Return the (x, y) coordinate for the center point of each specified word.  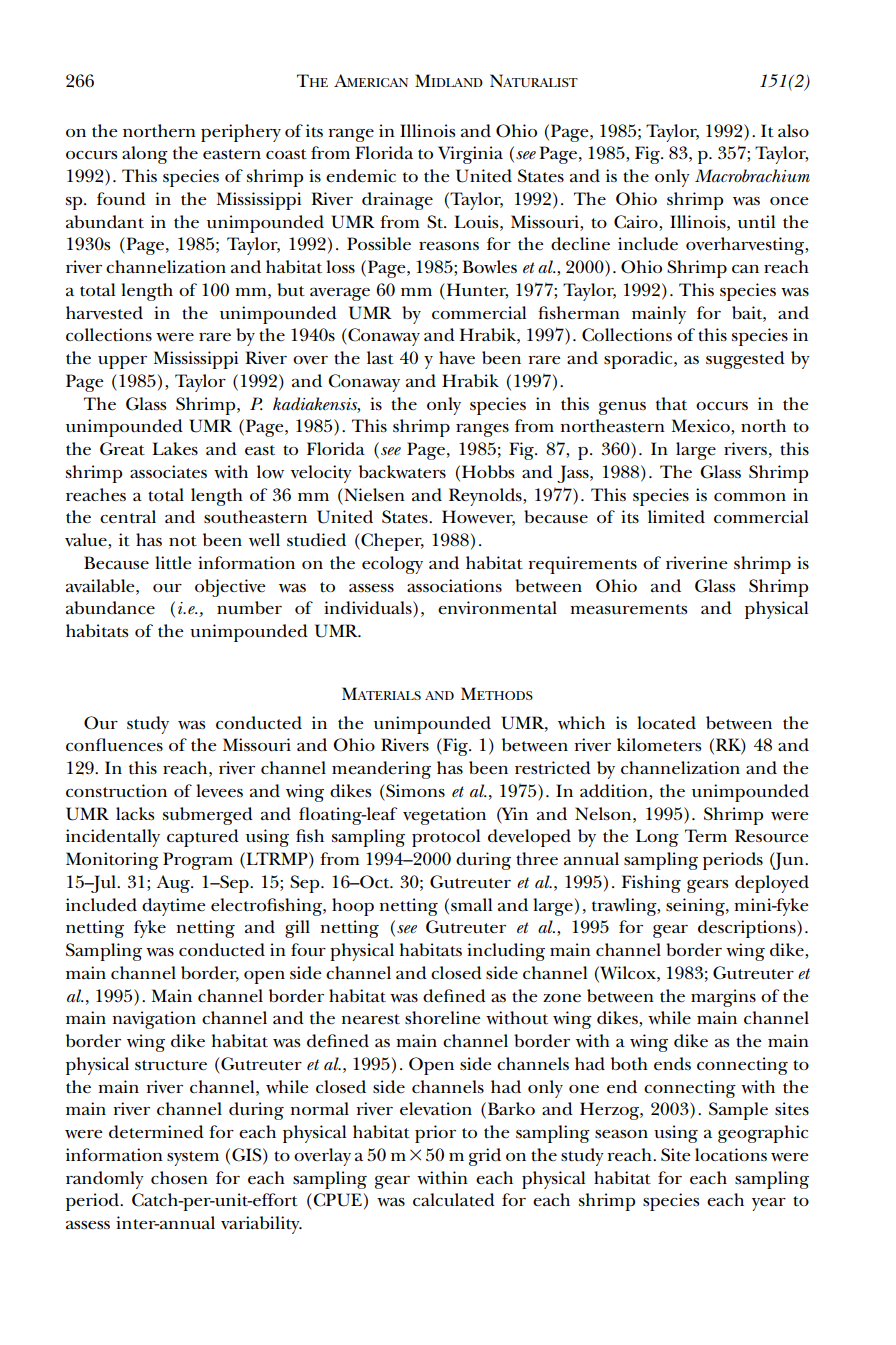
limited (676, 516)
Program (198, 861)
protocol (446, 838)
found (121, 198)
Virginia (470, 155)
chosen (179, 1178)
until (756, 222)
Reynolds (486, 497)
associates (168, 472)
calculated (454, 1200)
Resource (772, 836)
